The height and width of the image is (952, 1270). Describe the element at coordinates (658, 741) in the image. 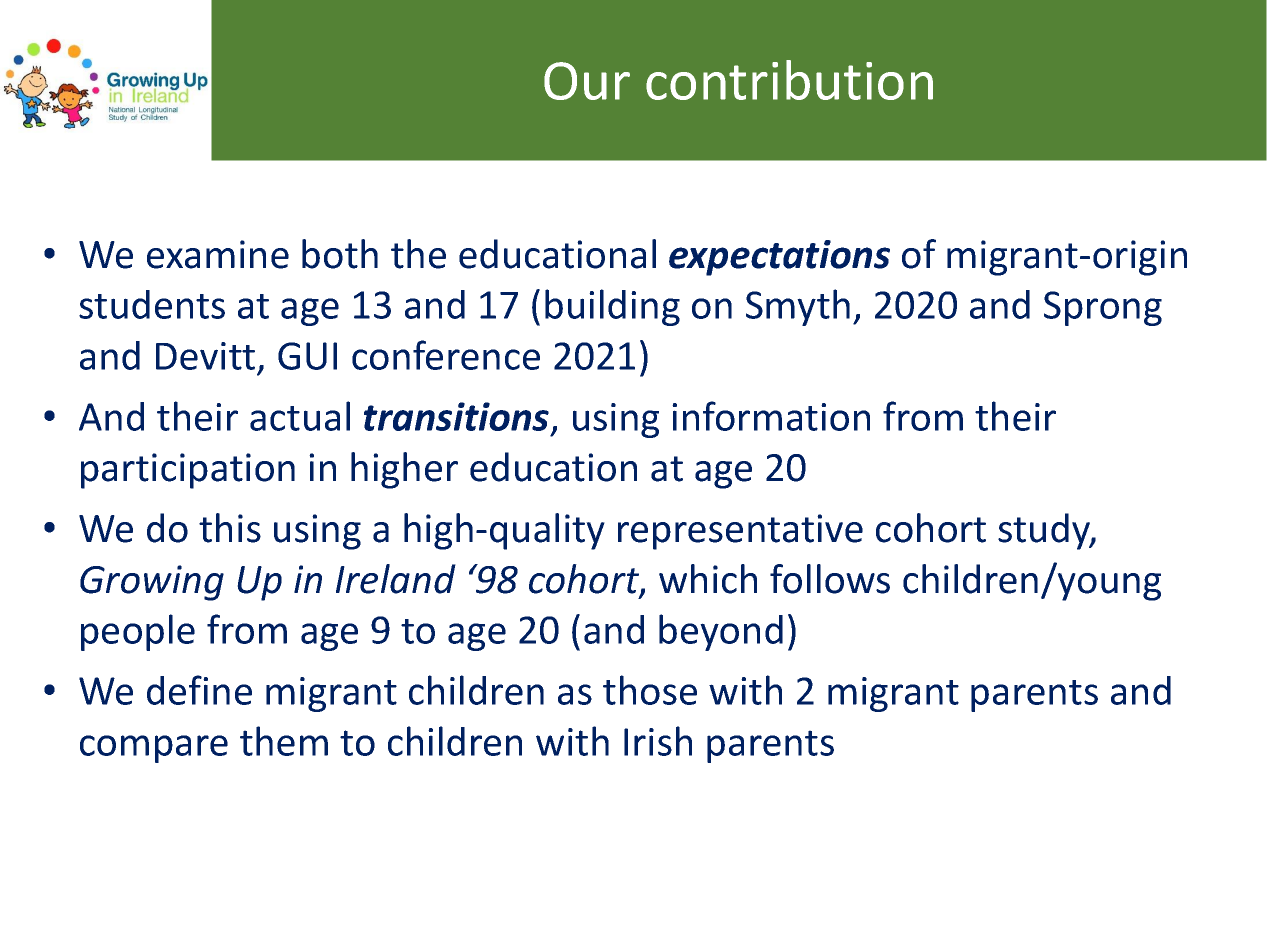

I see `Irish` at that location.
